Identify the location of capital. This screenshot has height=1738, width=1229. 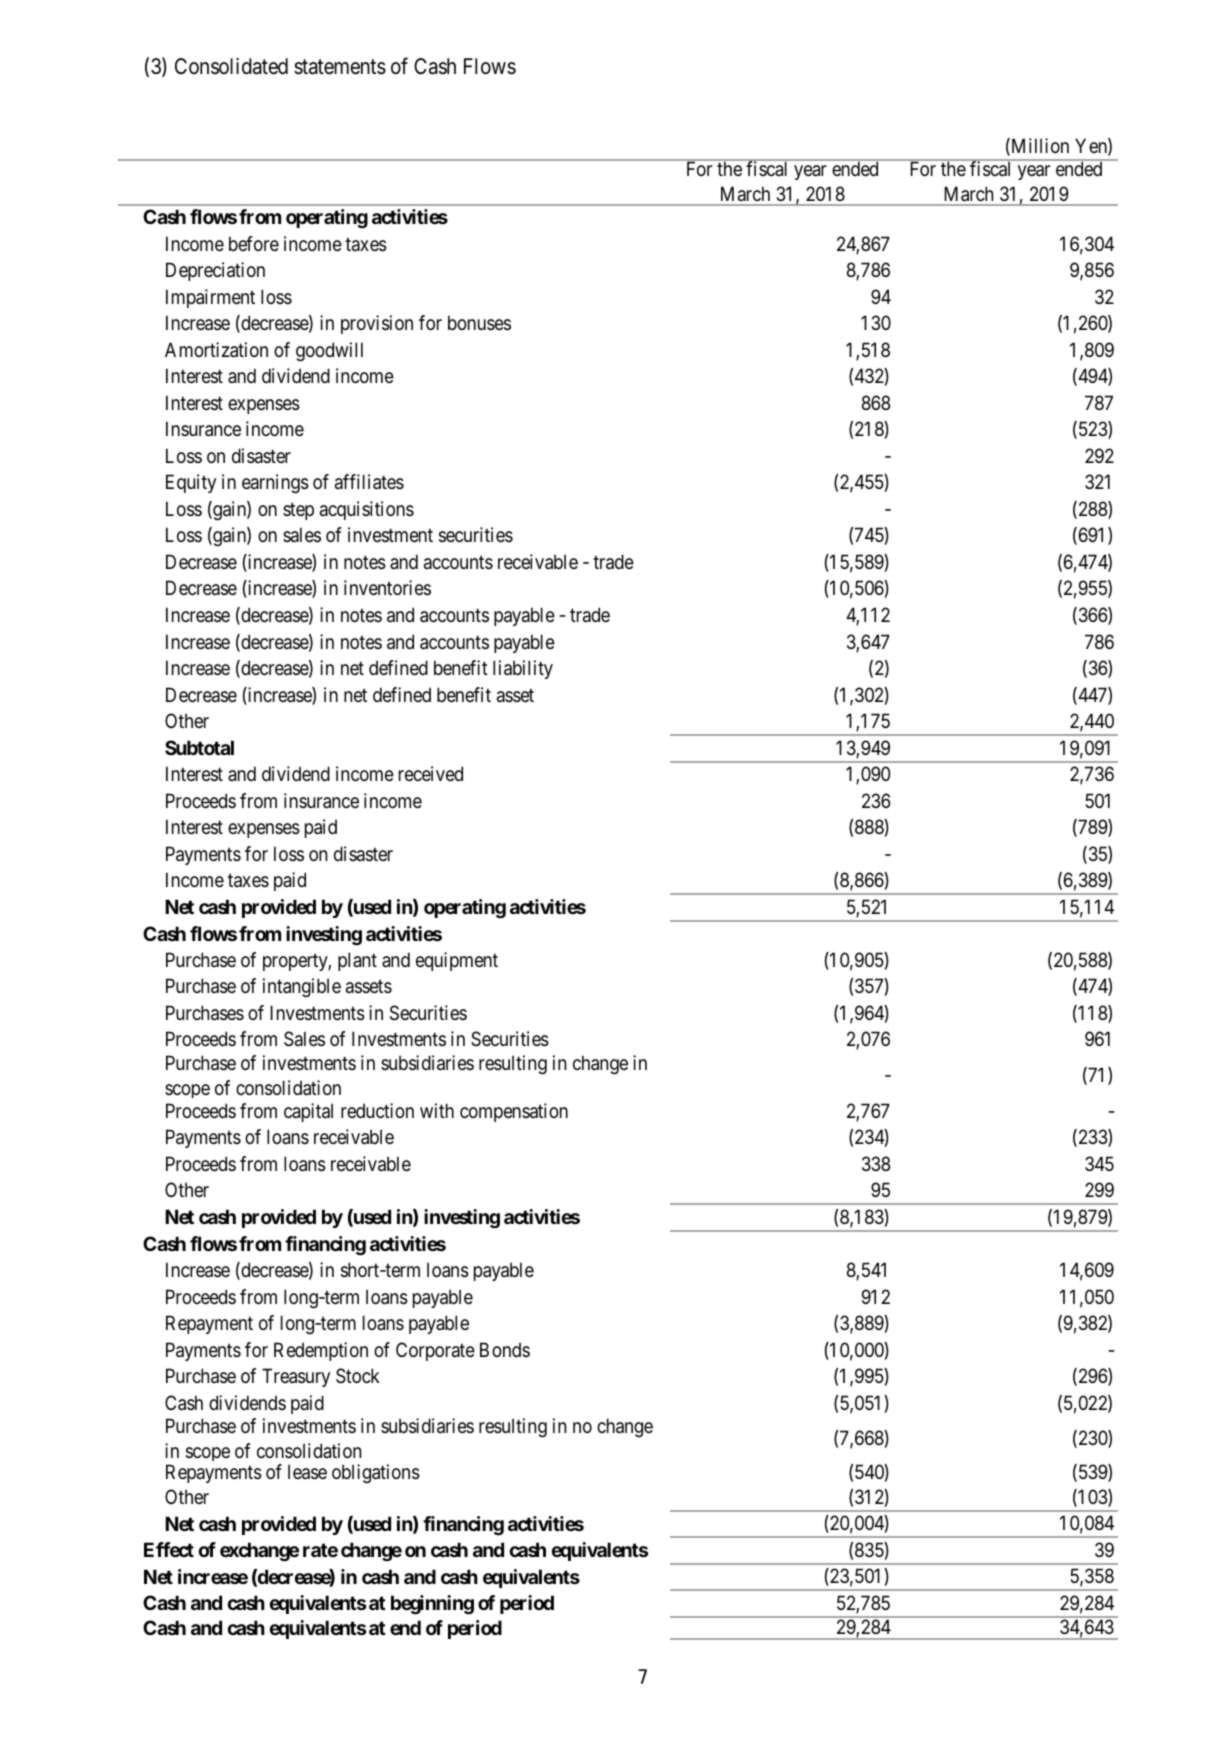
(308, 1112).
